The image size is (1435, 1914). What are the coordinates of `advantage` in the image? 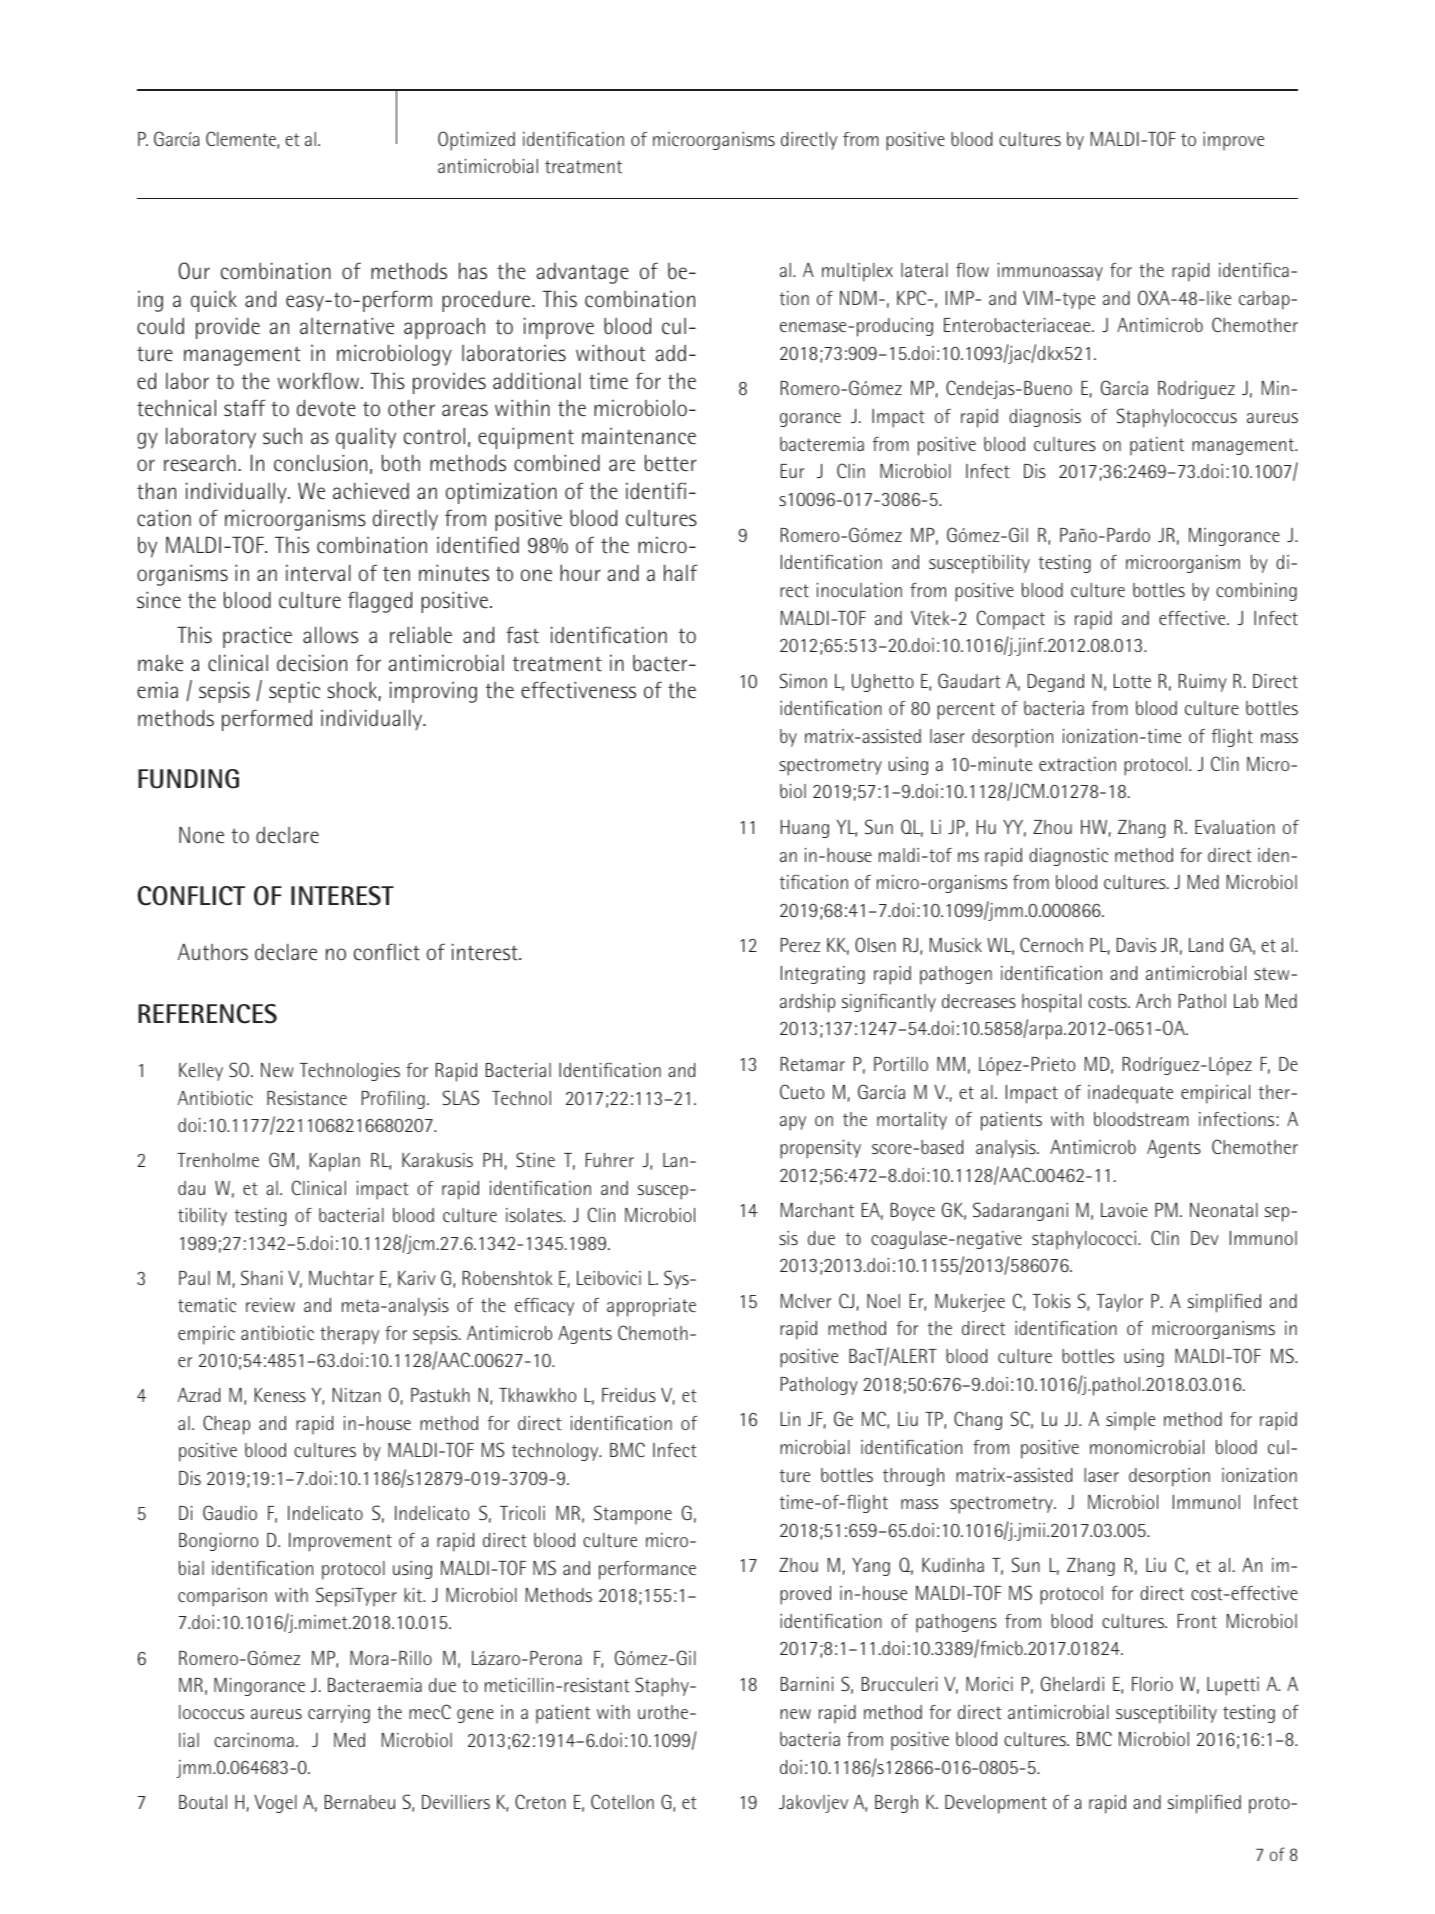 It's located at (582, 273).
